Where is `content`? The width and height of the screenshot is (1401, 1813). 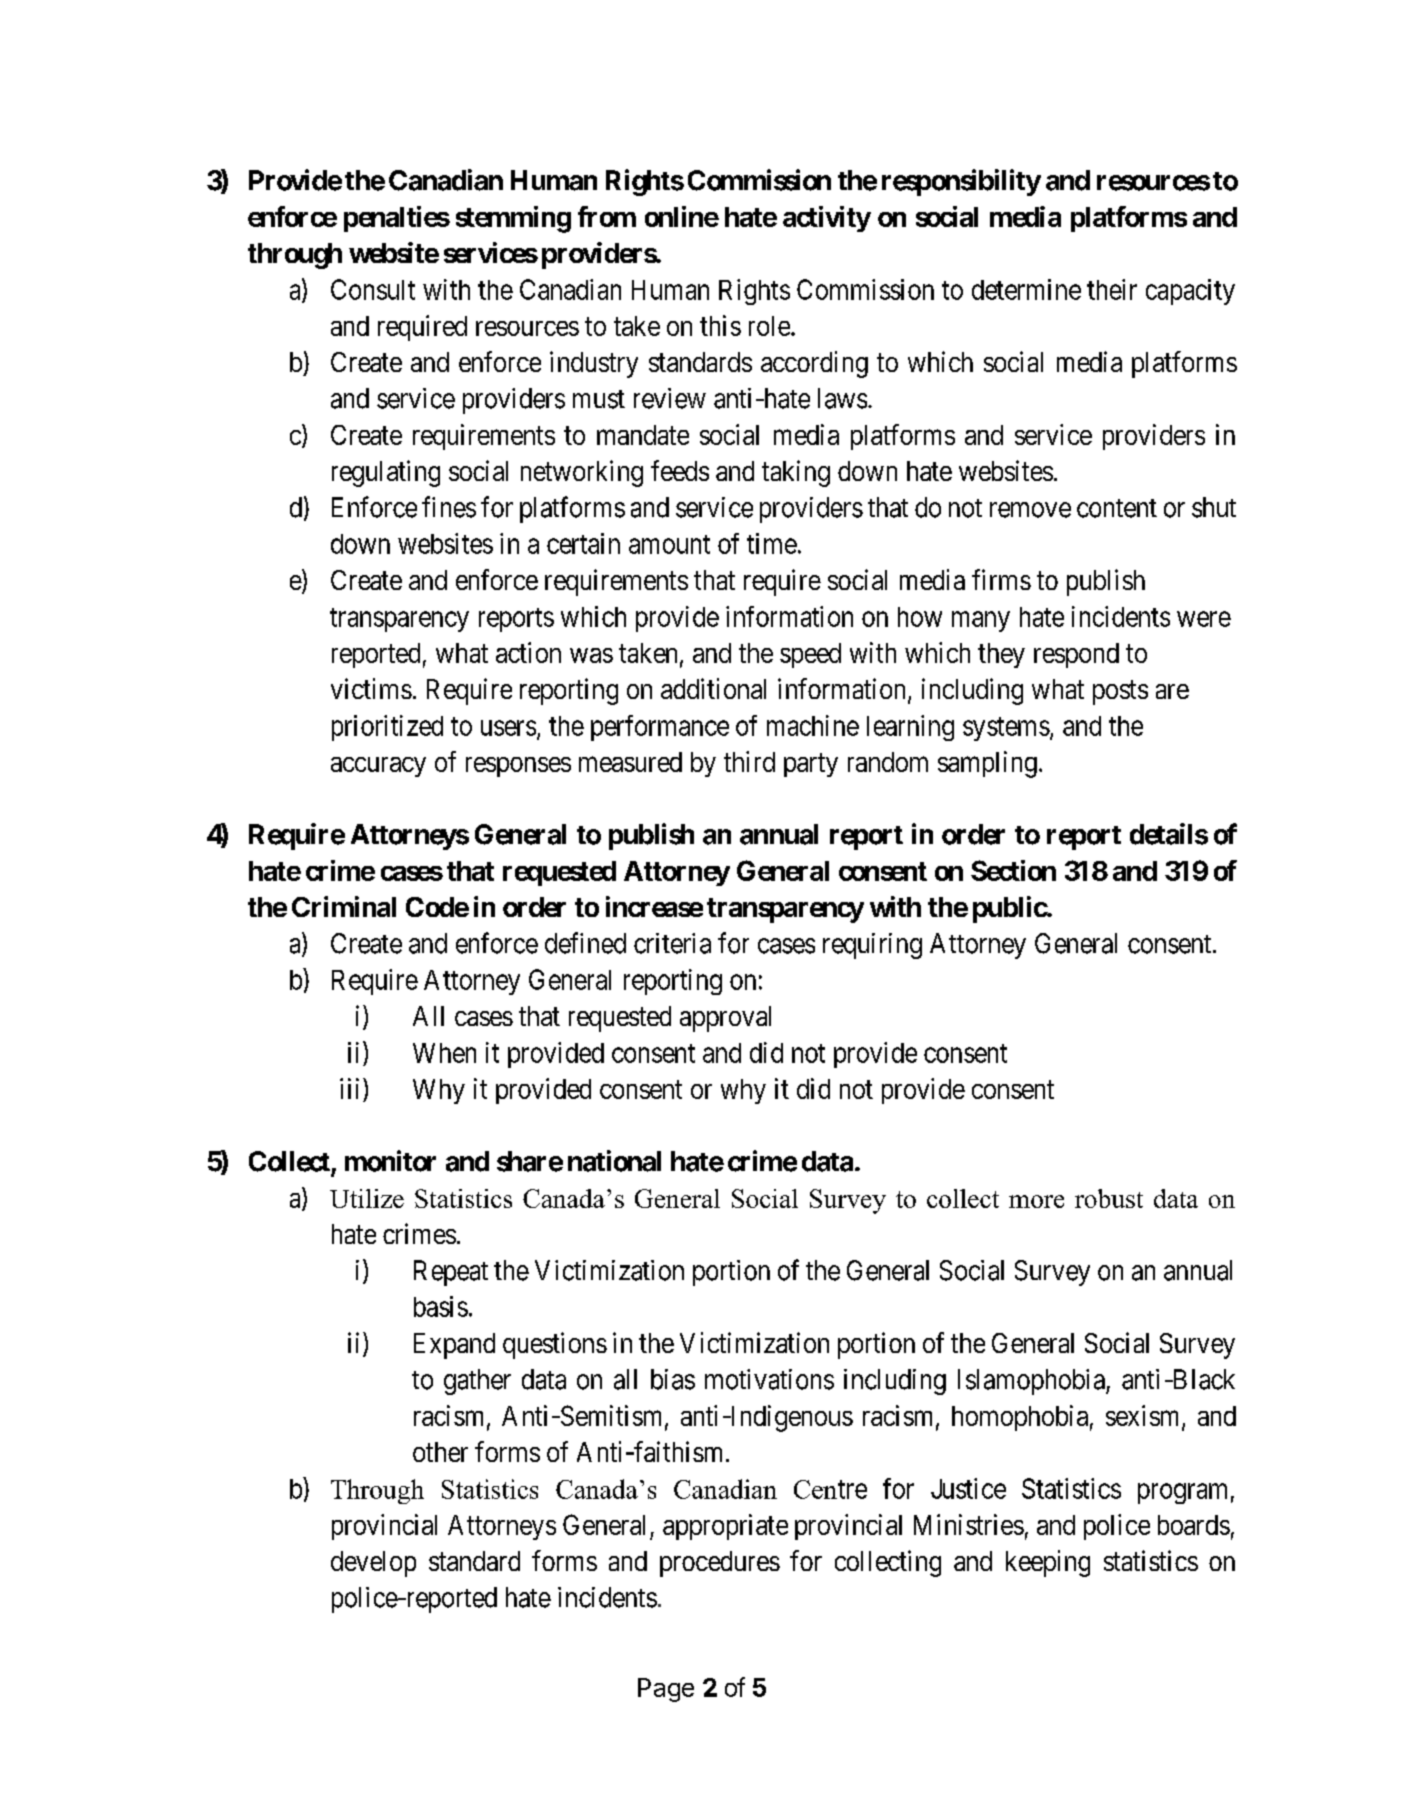 content is located at coordinates (1117, 508).
